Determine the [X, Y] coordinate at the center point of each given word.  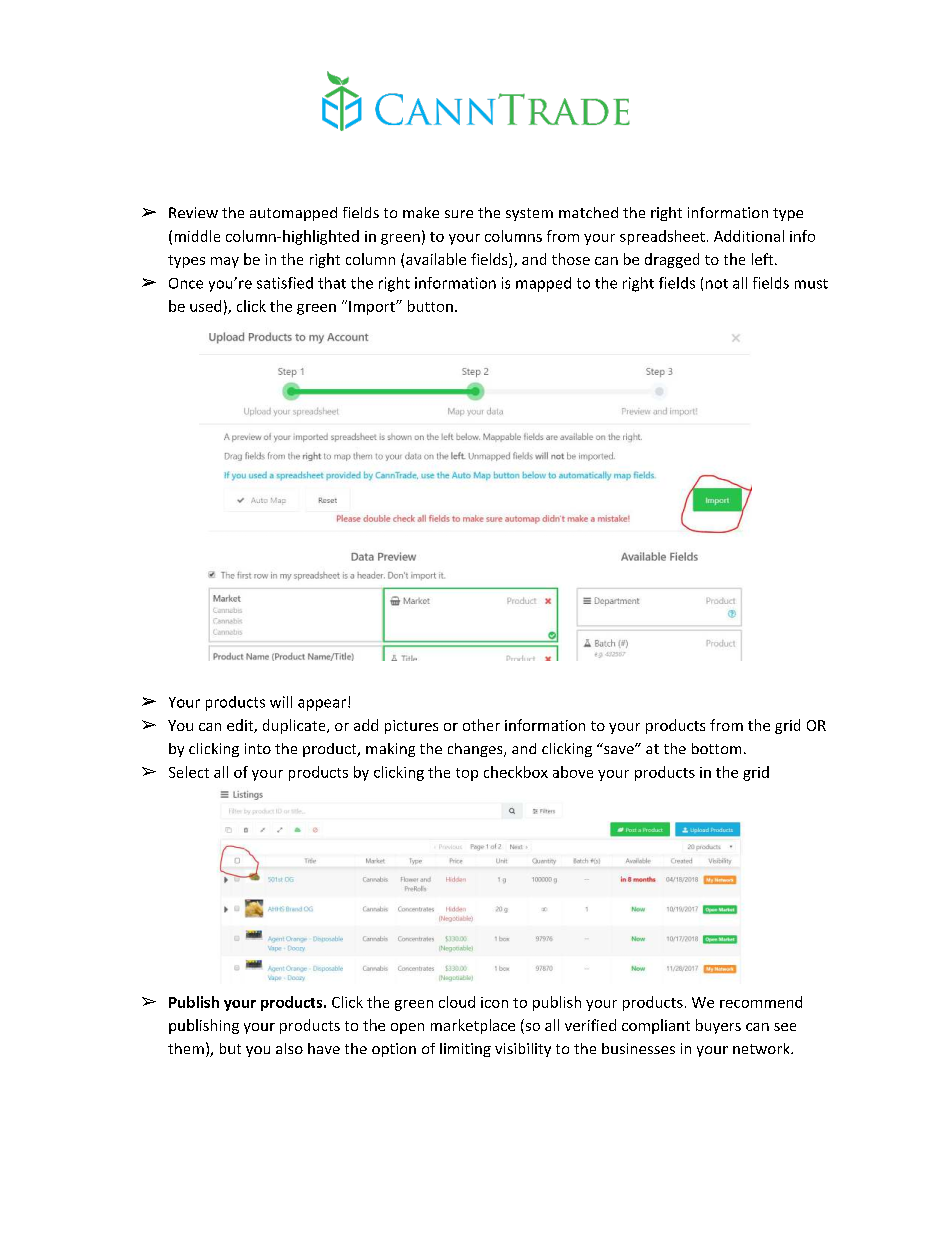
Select [189, 772]
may [225, 262]
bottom [716, 748]
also [289, 1048]
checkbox [516, 772]
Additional [749, 236]
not [717, 284]
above [573, 772]
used [205, 306]
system [529, 214]
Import [373, 308]
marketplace [473, 1026]
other [481, 725]
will [281, 702]
